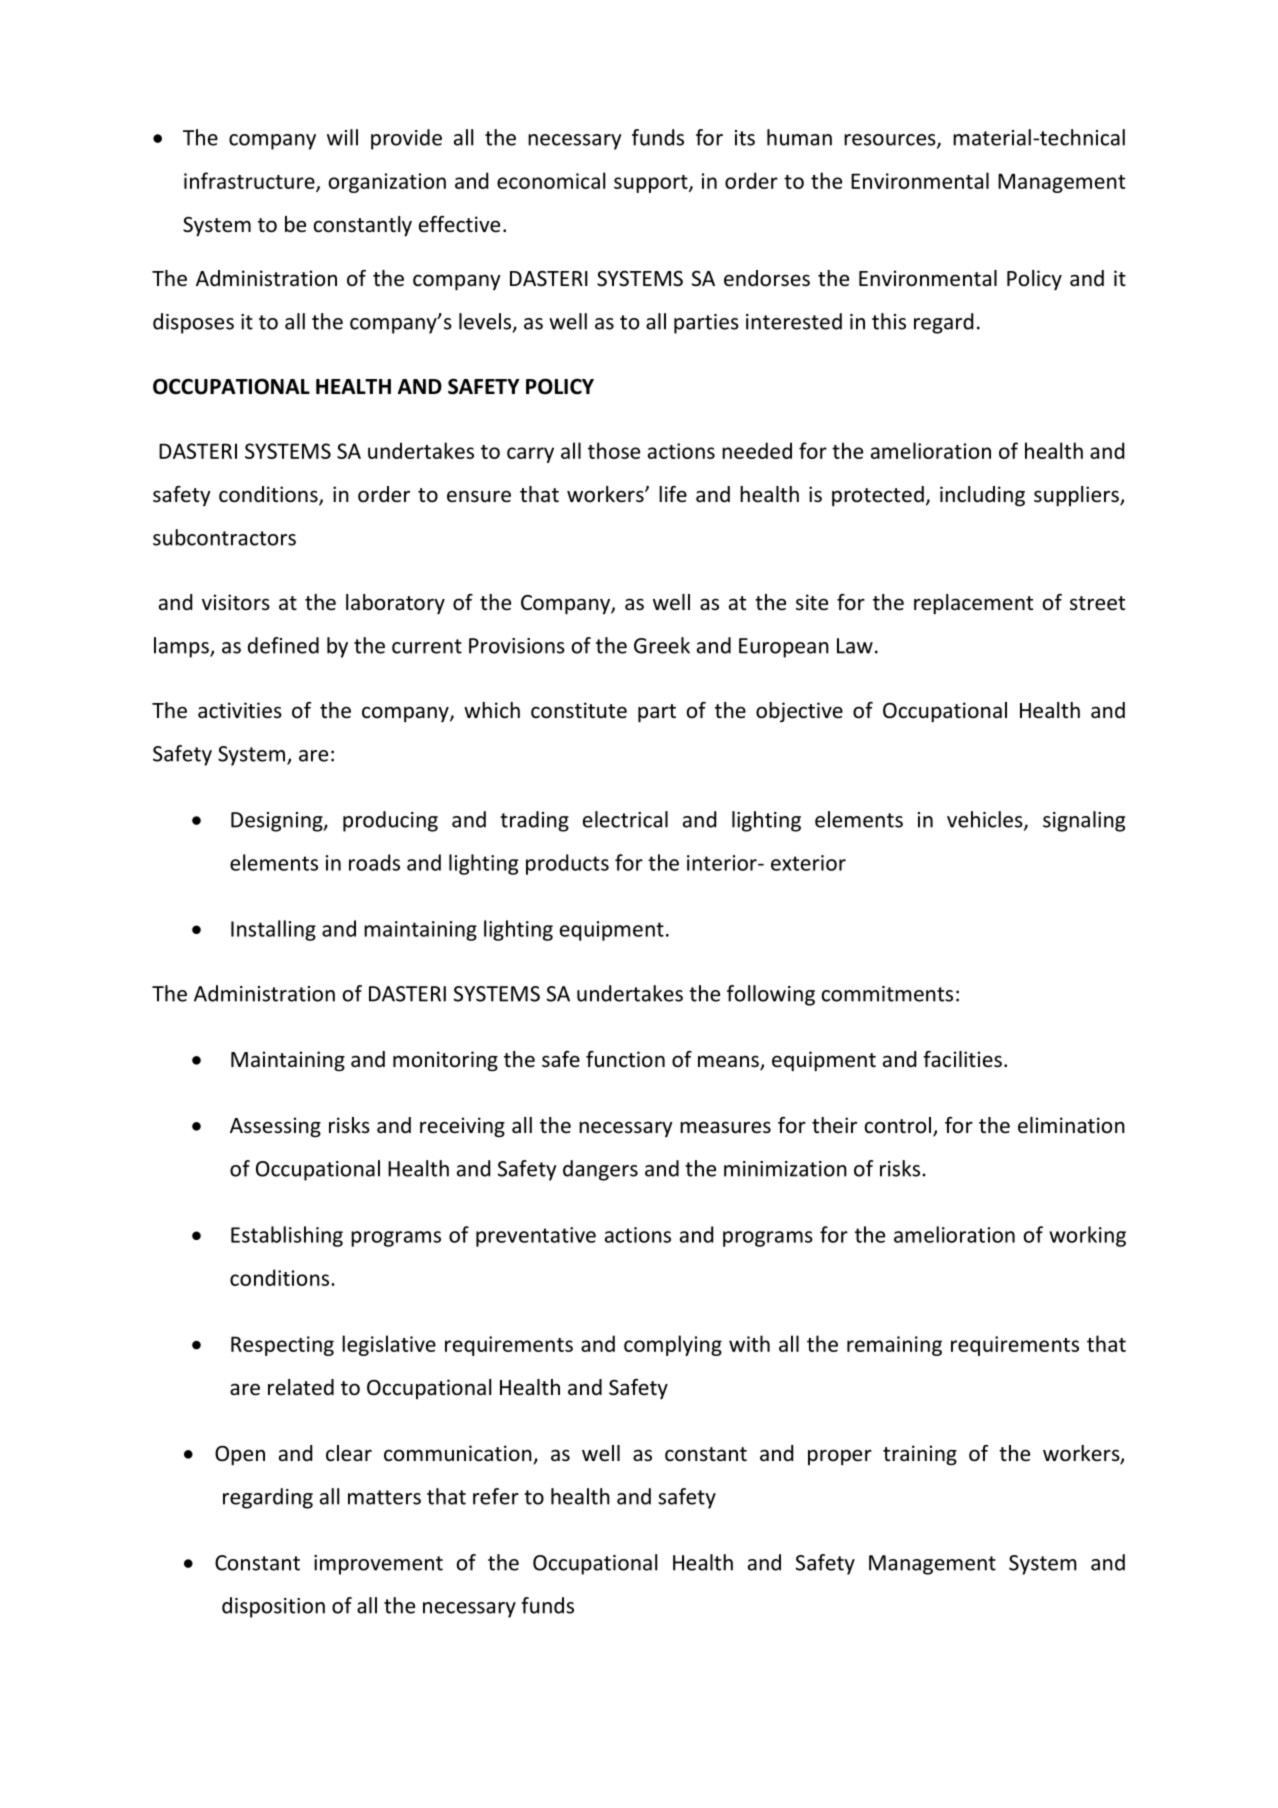  I want to click on Designing, so click(278, 822).
